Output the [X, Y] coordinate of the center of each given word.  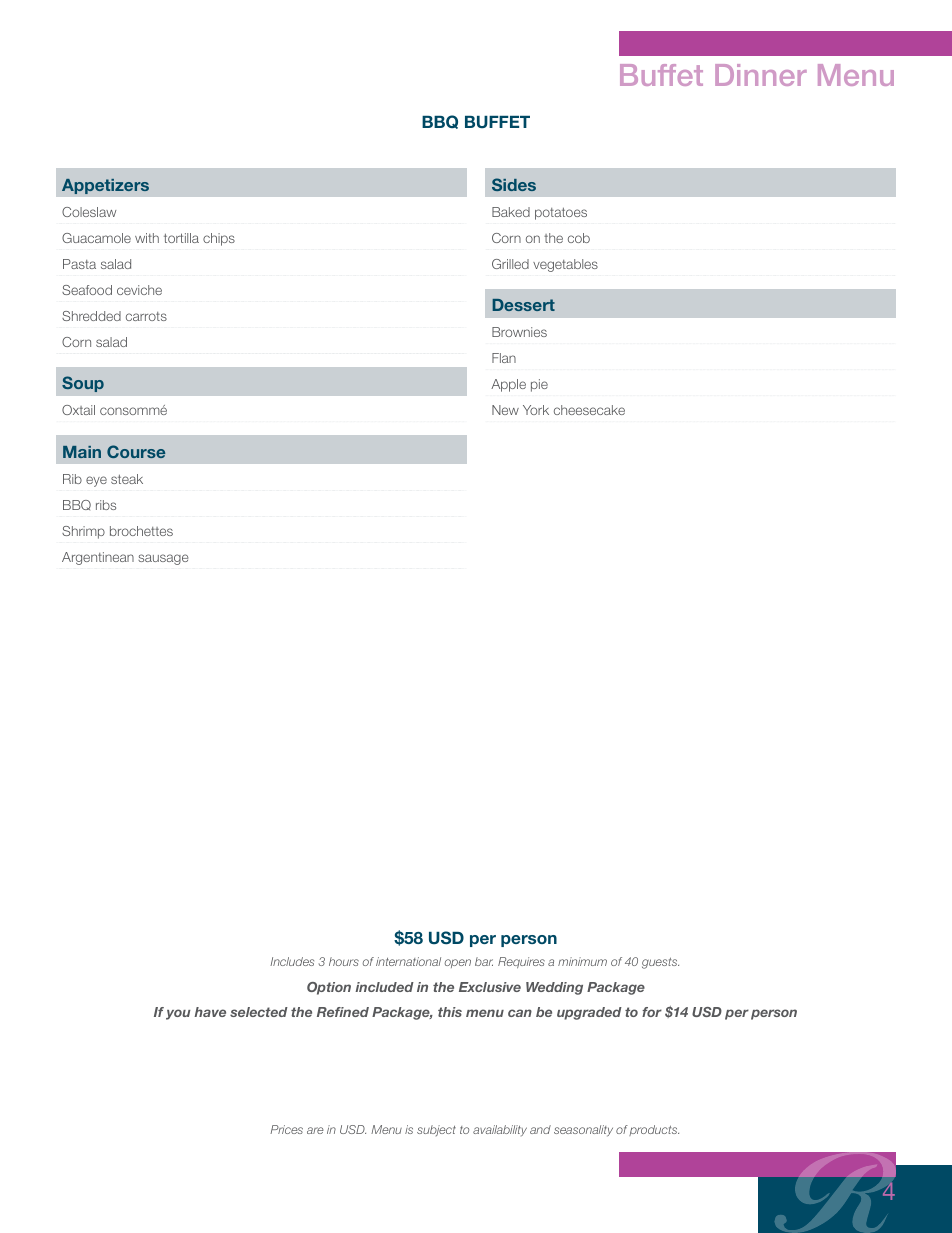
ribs [106, 505]
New [505, 410]
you [178, 1014]
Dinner [761, 75]
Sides [514, 184]
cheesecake [589, 410]
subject [436, 1130]
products [654, 1130]
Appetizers [105, 186]
